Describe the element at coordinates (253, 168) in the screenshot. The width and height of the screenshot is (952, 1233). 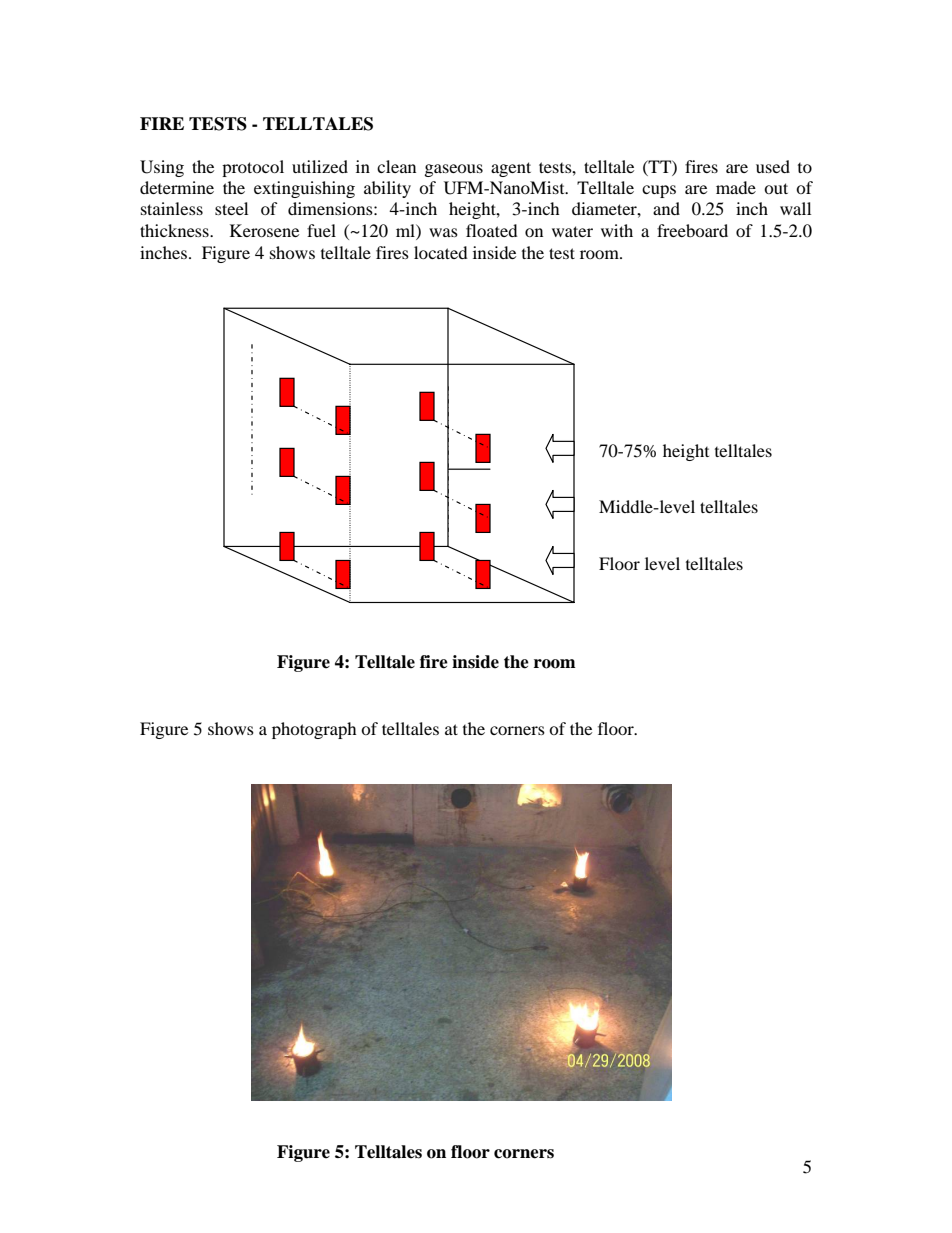
I see `protocol` at that location.
